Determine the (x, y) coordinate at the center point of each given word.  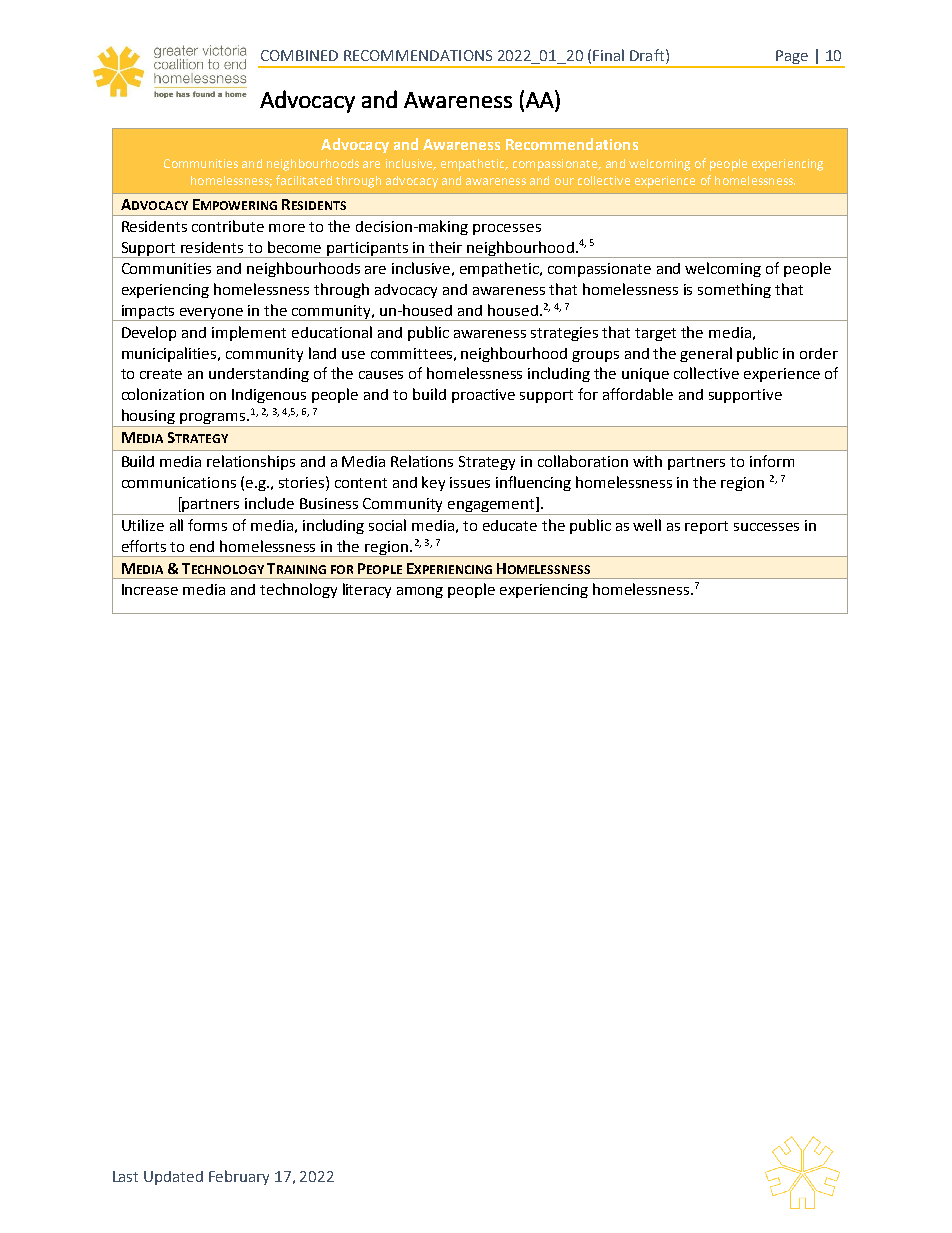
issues (470, 482)
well (647, 525)
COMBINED (299, 55)
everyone (211, 314)
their (445, 247)
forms (207, 525)
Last (125, 1176)
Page (792, 58)
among (420, 592)
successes (766, 527)
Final (608, 55)
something (734, 290)
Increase (150, 589)
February (239, 1177)
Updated (173, 1178)
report (706, 527)
